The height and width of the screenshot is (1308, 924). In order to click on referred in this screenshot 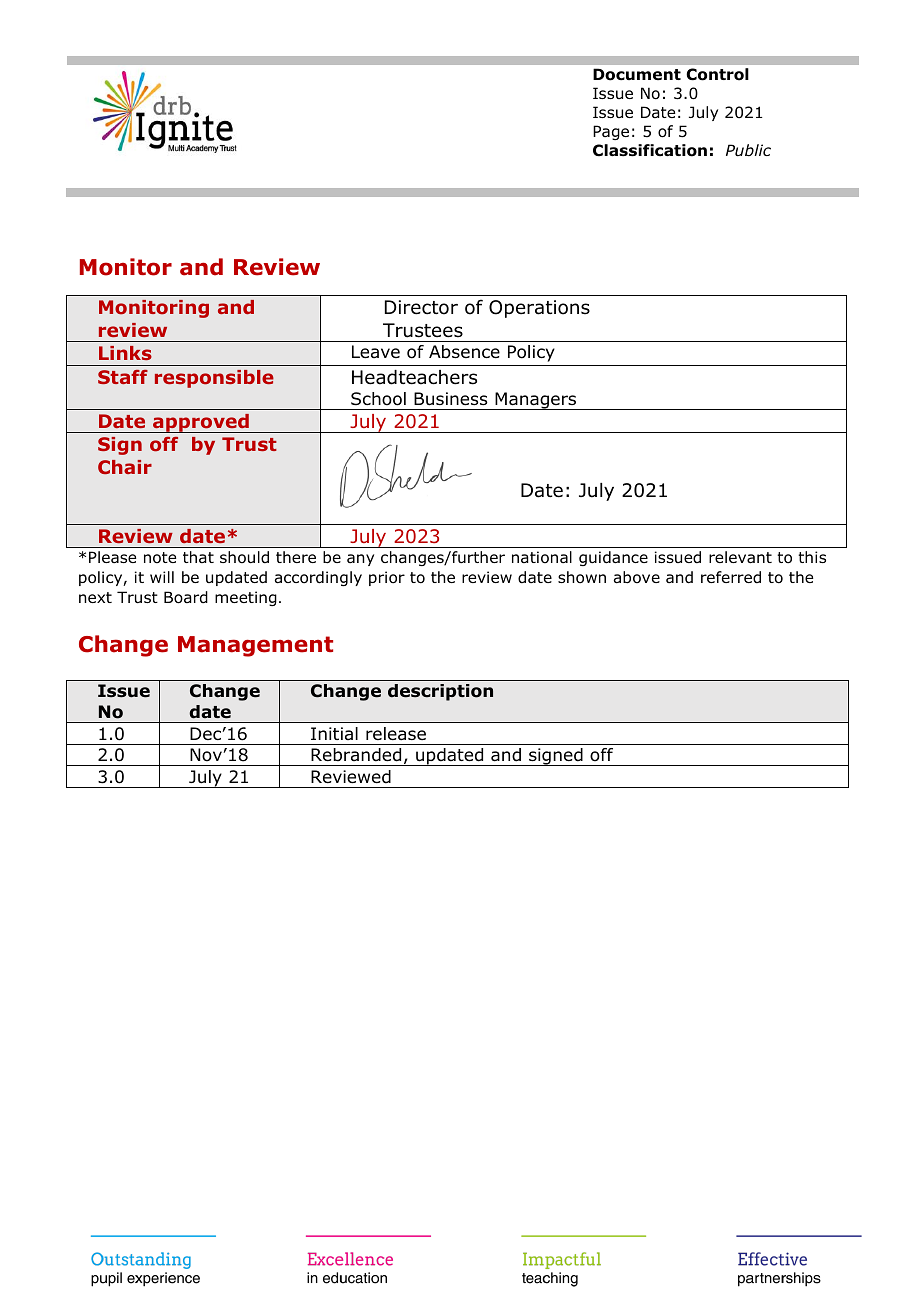, I will do `click(731, 577)`.
